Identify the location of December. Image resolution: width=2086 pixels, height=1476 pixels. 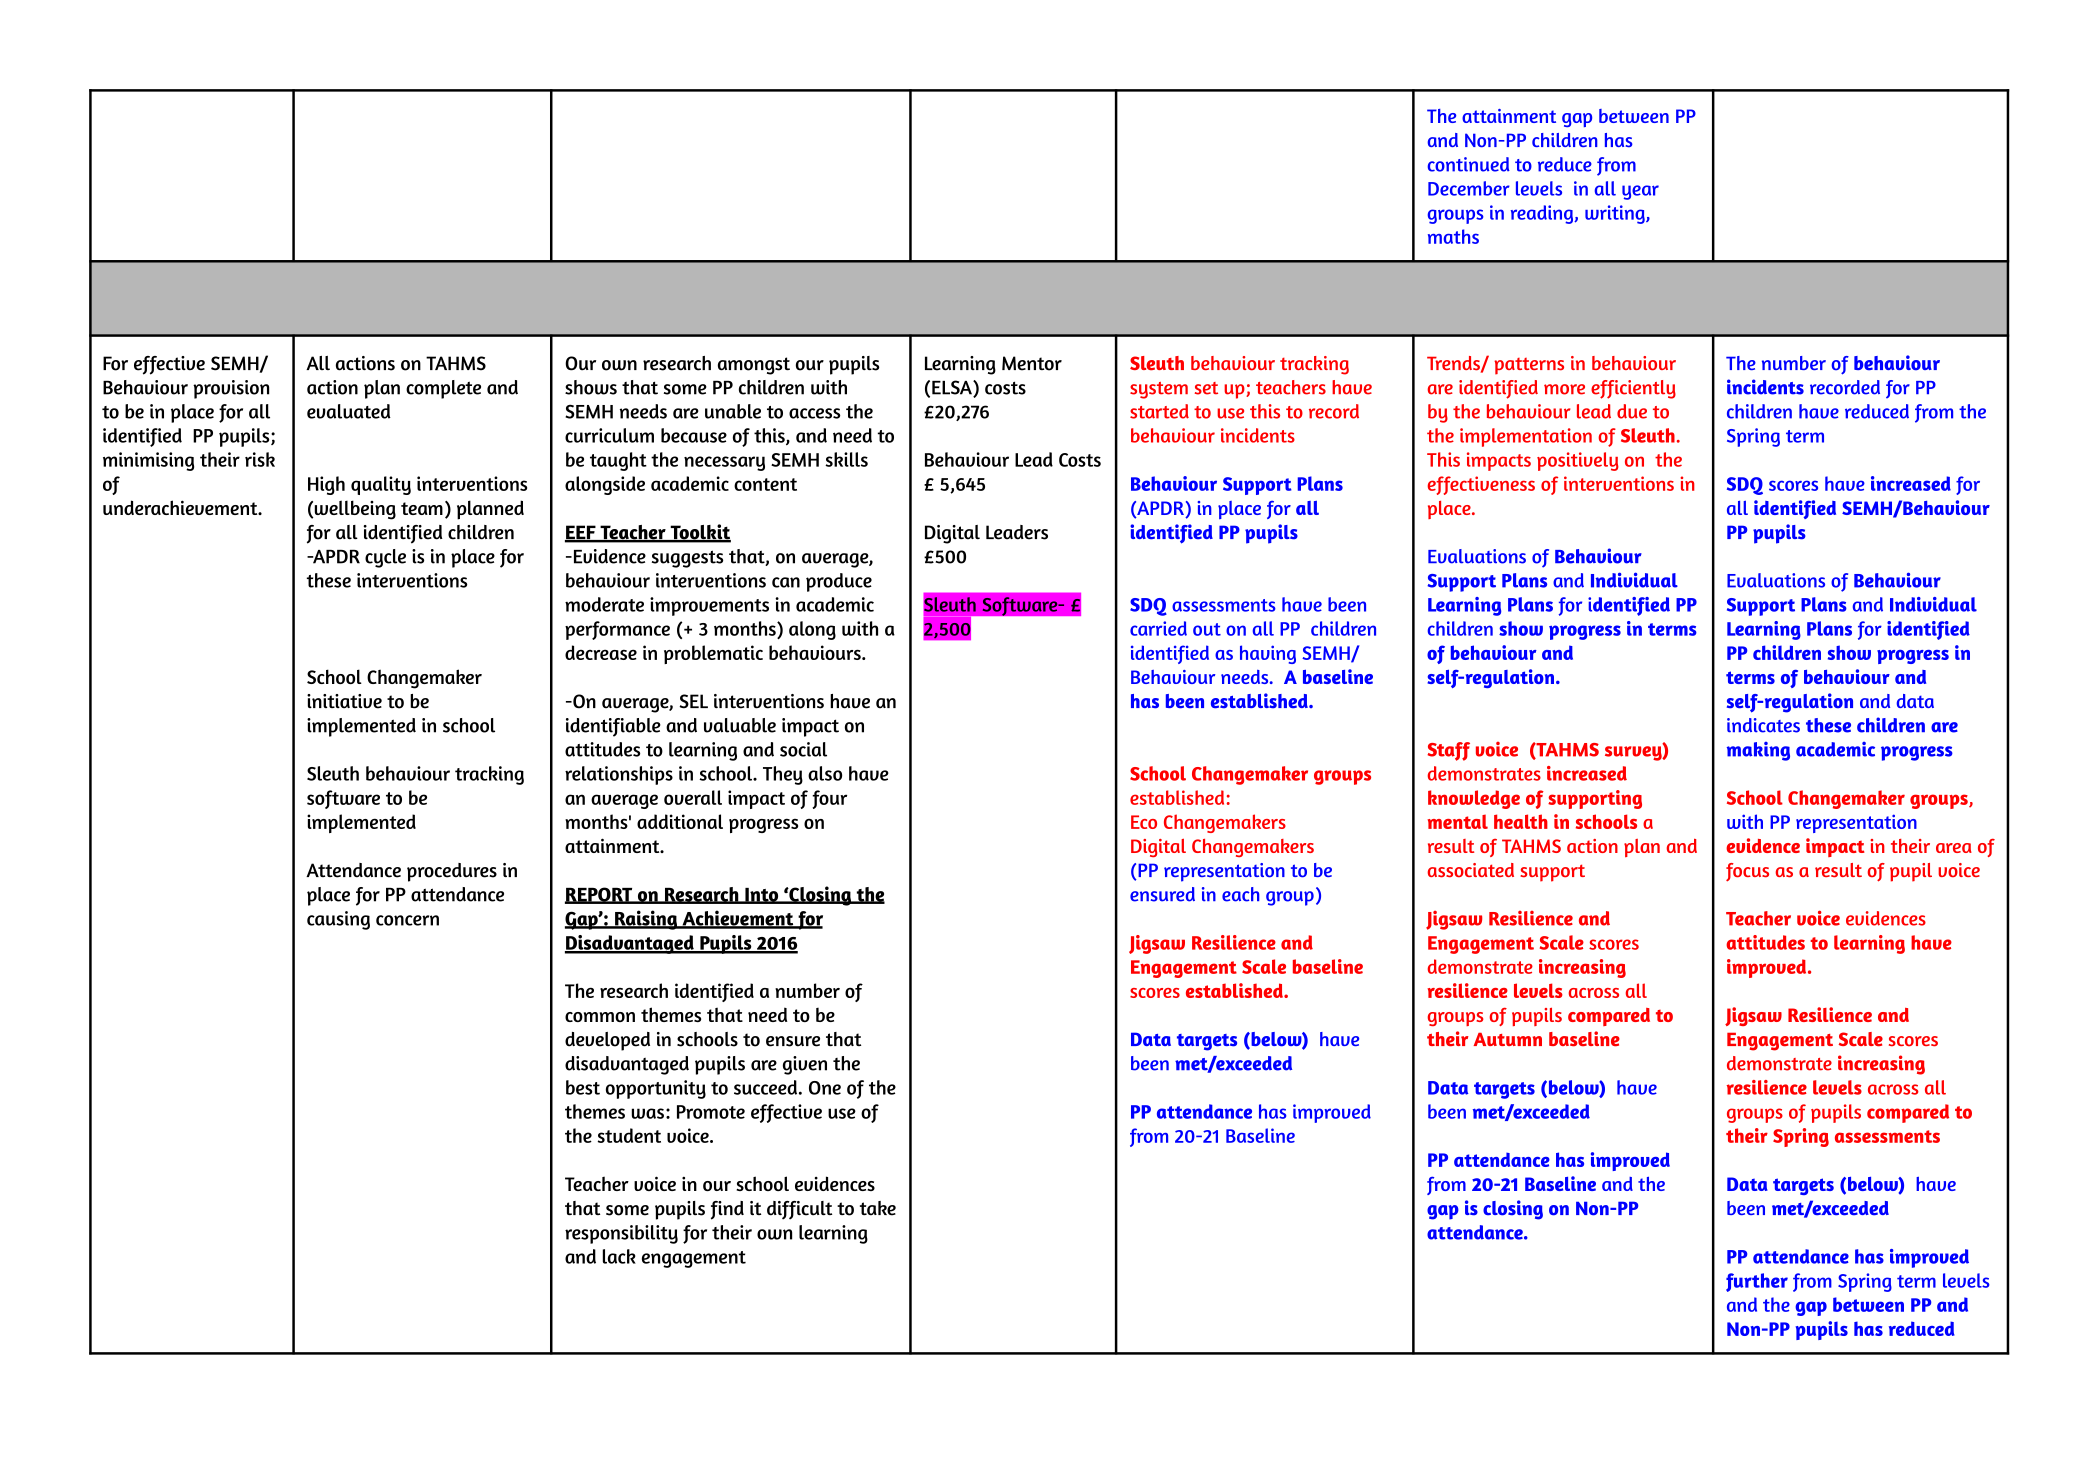
(1469, 188).
